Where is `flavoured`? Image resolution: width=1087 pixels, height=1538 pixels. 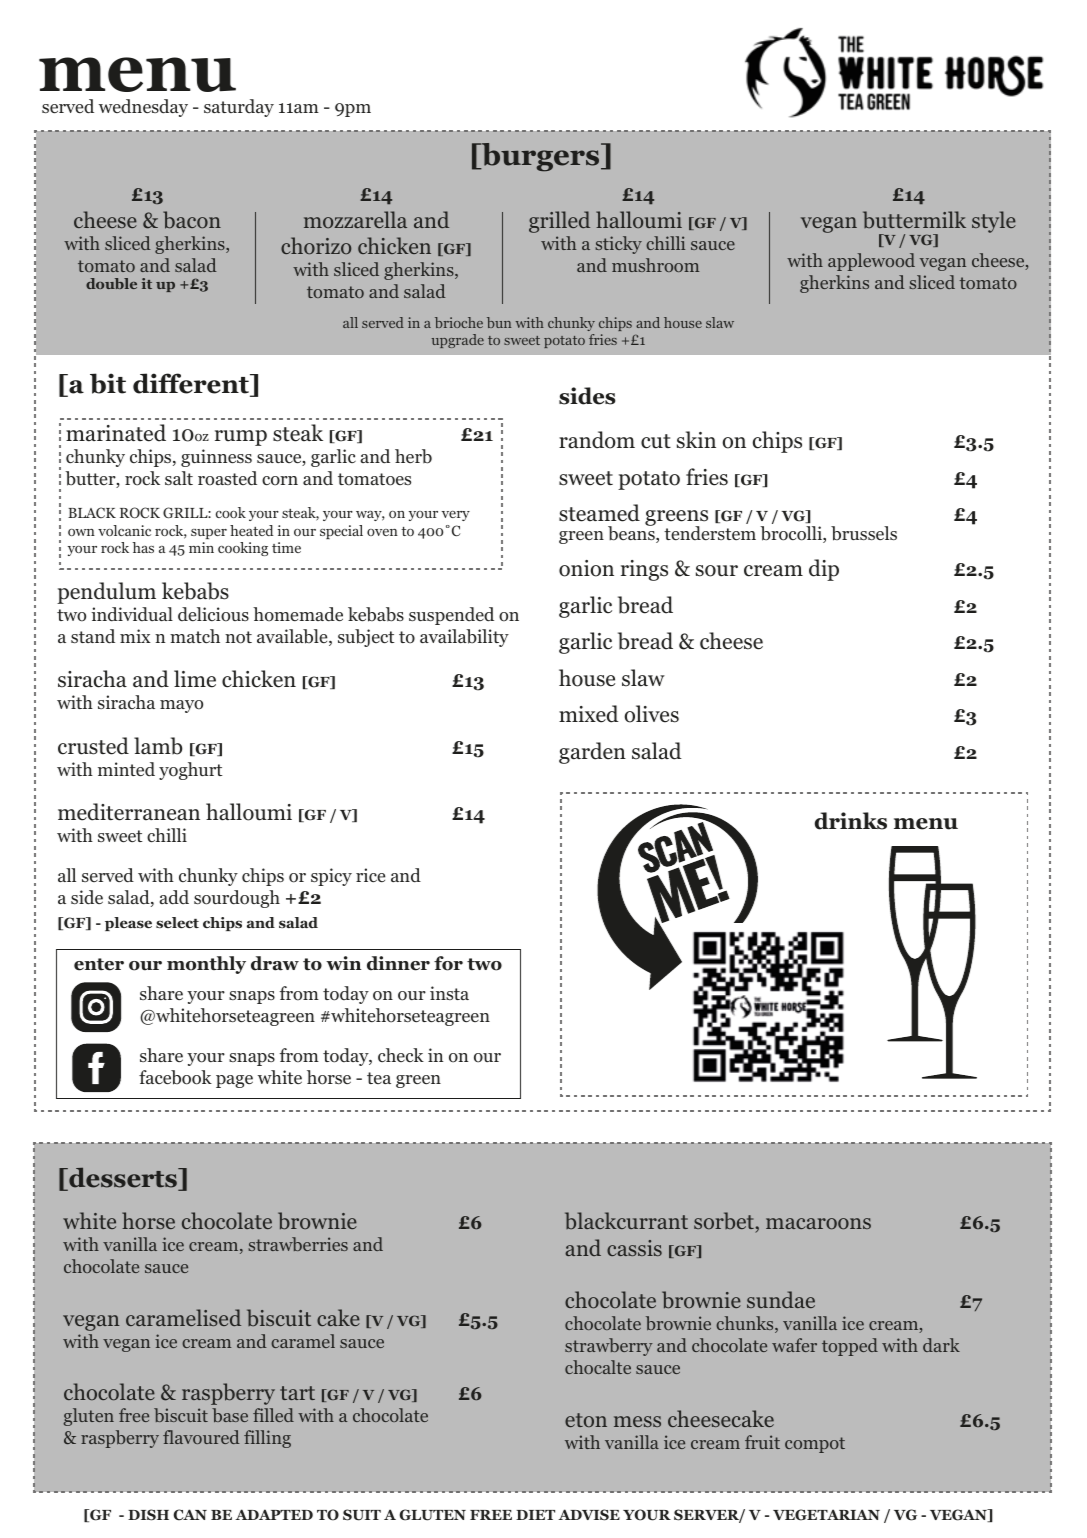
flavoured is located at coordinates (201, 1437).
